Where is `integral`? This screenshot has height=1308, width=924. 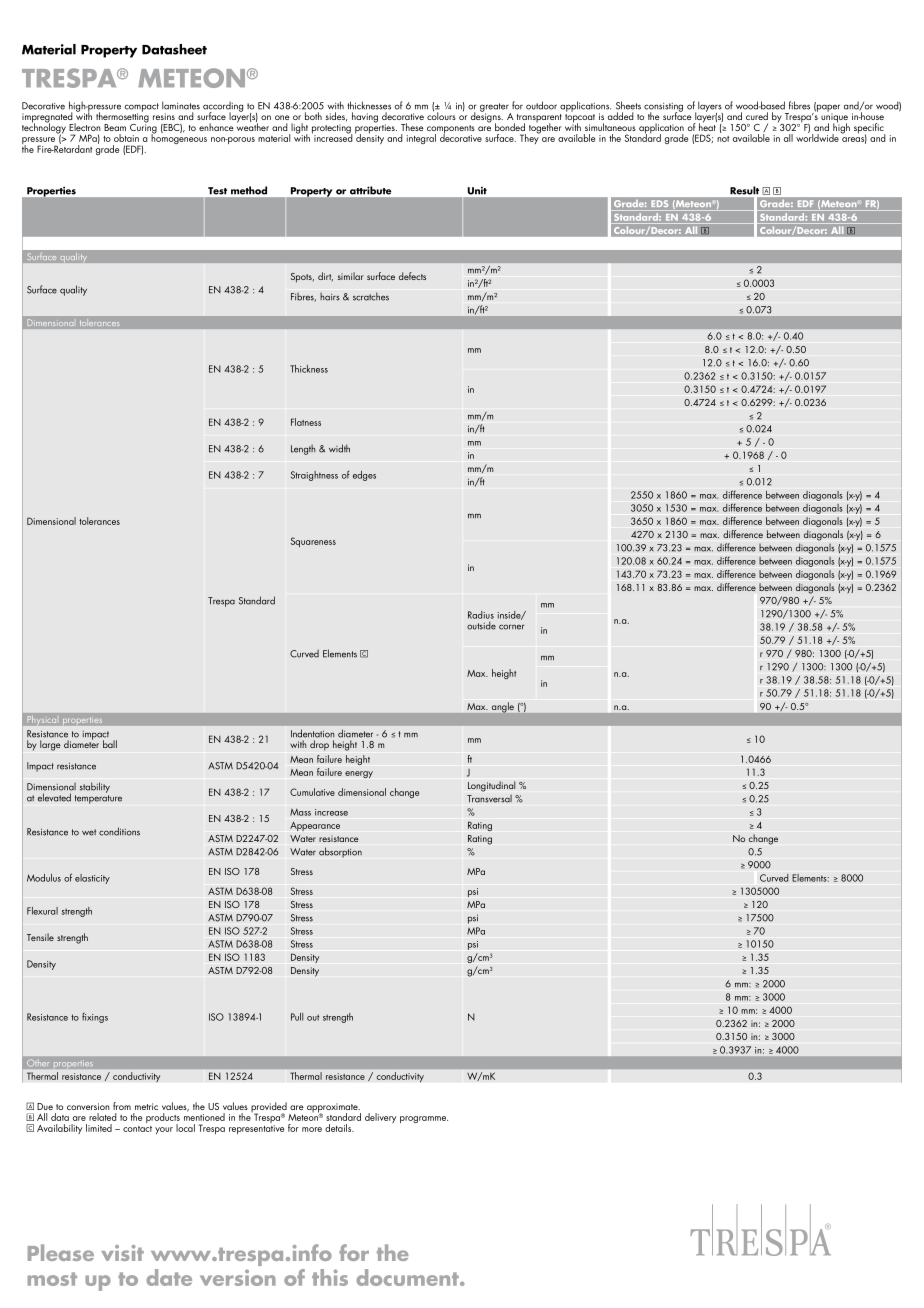
integral is located at coordinates (421, 139).
